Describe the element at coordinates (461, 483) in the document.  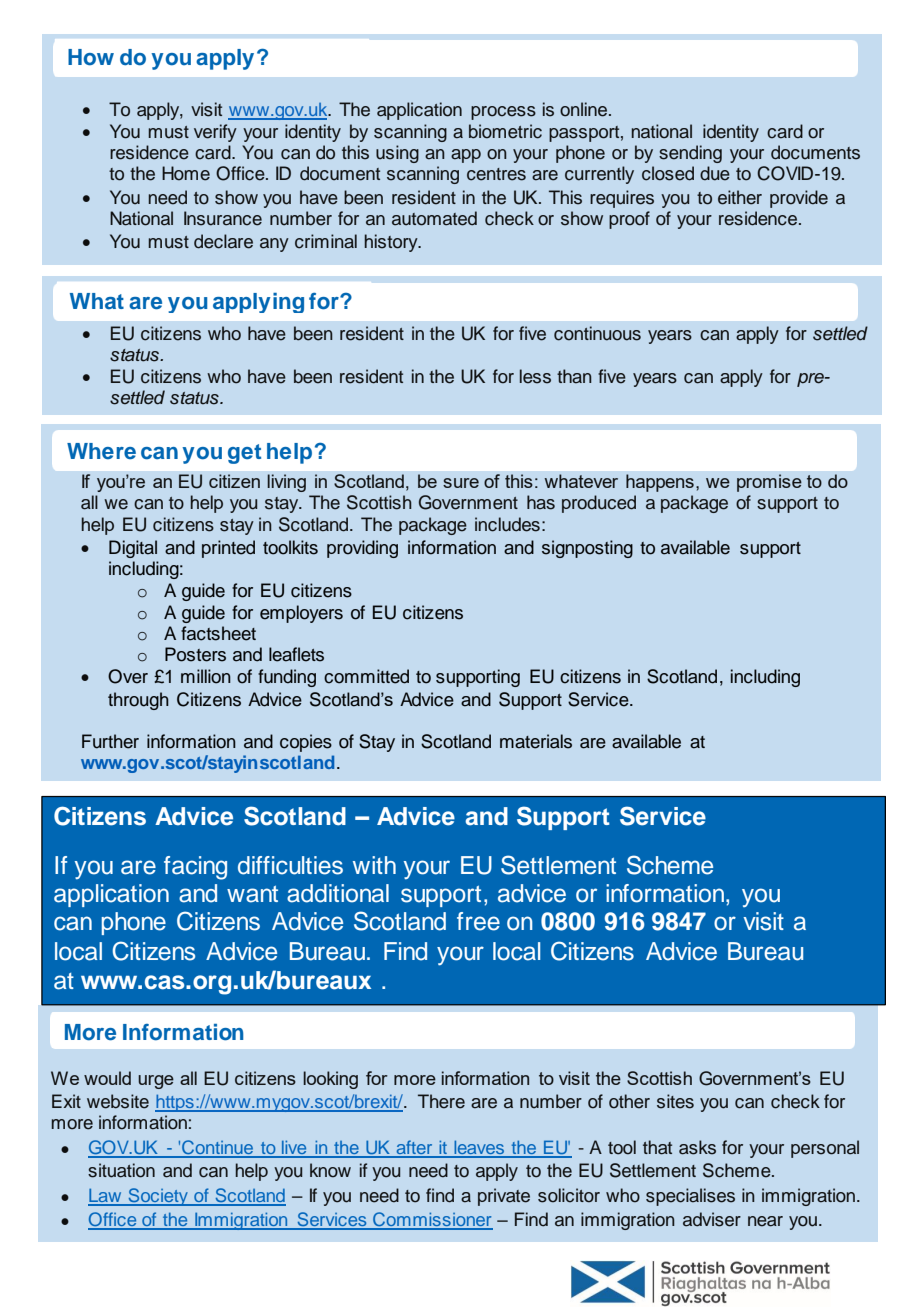
I see `sure` at that location.
